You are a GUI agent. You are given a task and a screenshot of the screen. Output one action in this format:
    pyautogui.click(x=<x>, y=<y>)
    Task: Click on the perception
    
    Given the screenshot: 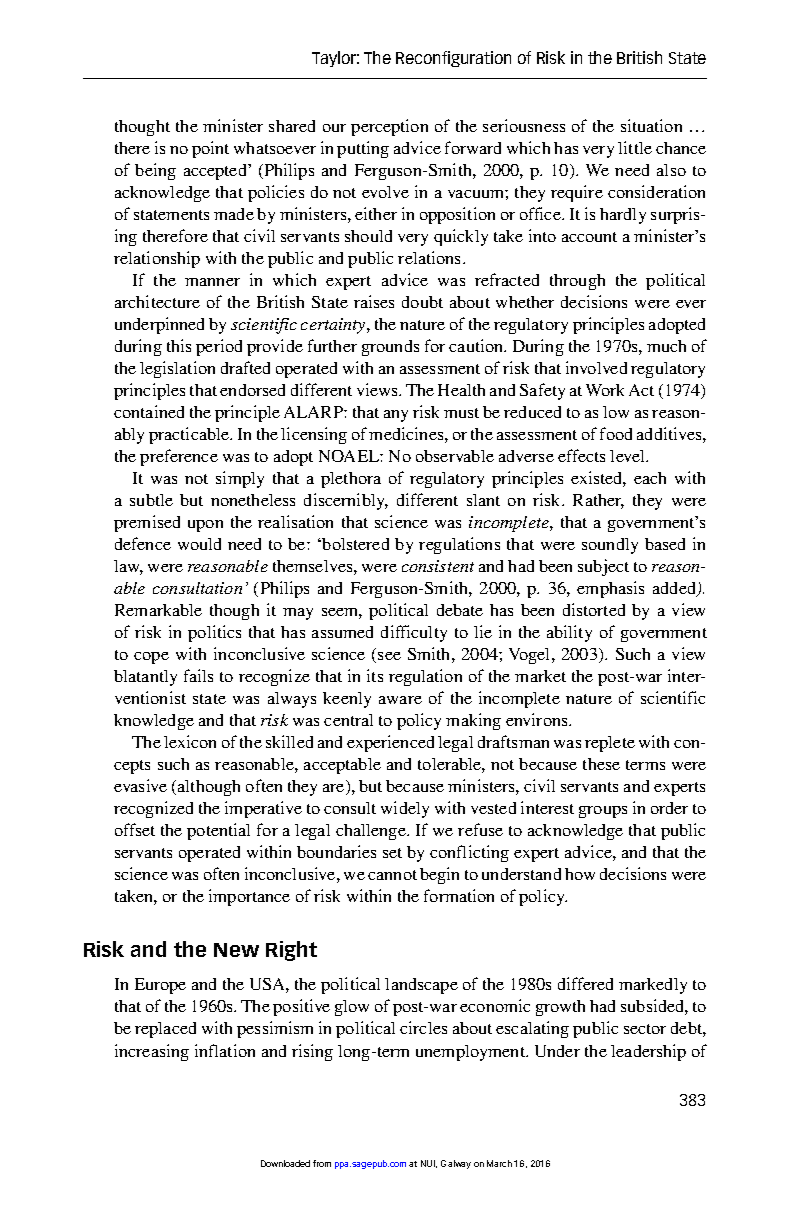 What is the action you would take?
    pyautogui.click(x=389, y=127)
